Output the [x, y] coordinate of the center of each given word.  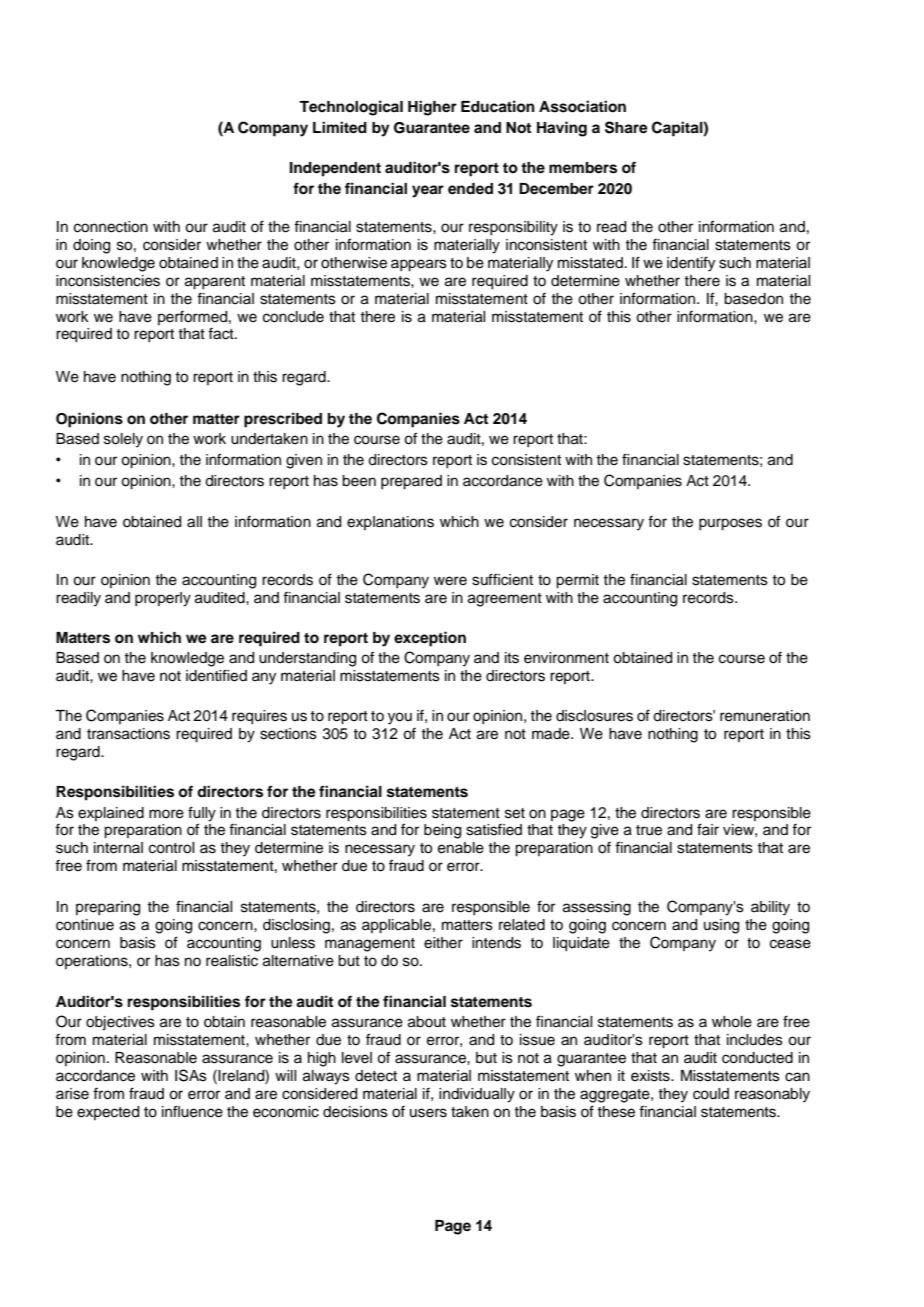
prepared [411, 482]
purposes [730, 524]
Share [626, 127]
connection [111, 227]
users [428, 1113]
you [400, 718]
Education [498, 106]
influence [192, 1111]
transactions [128, 734]
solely [123, 440]
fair [708, 829]
